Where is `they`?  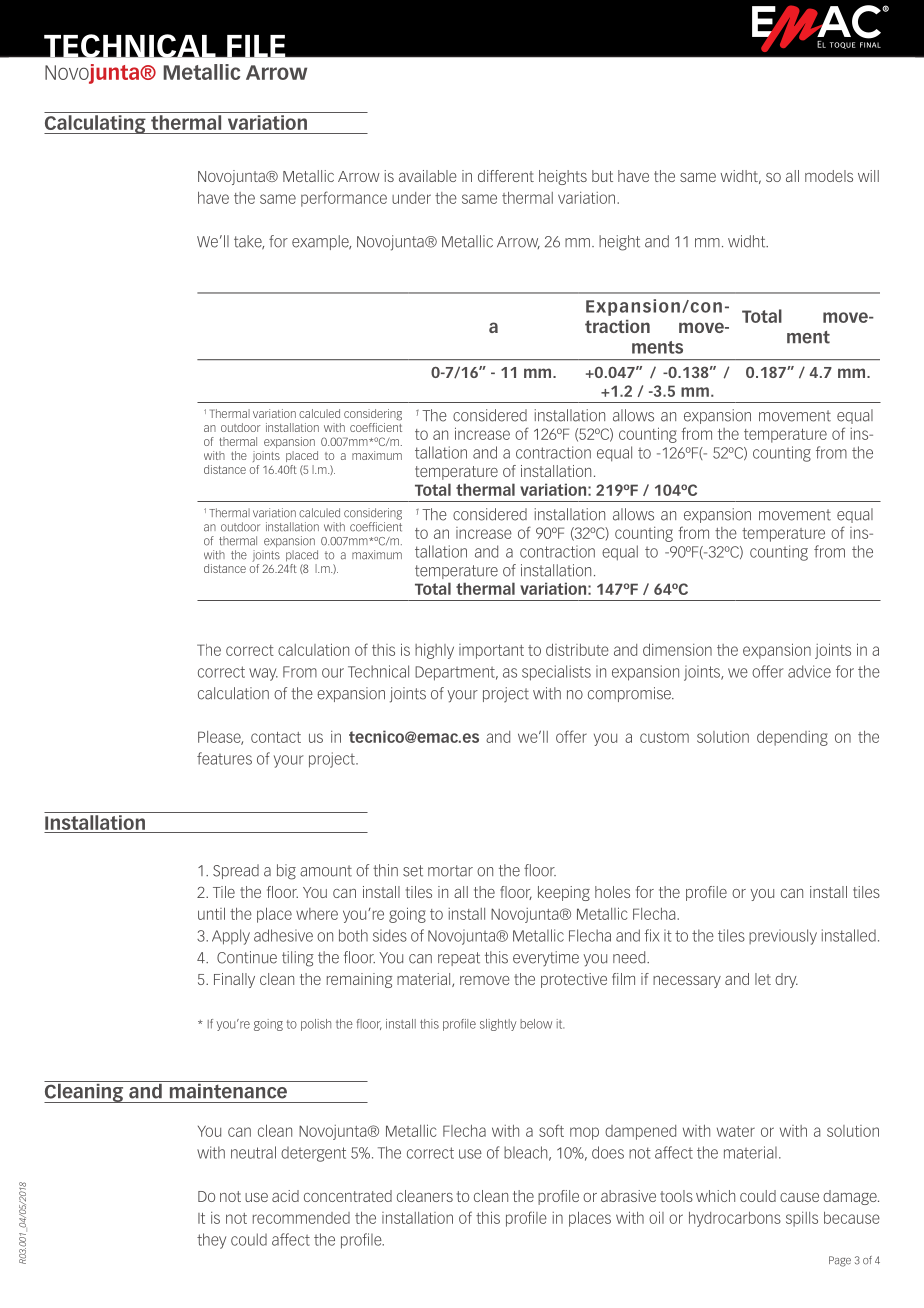
they is located at coordinates (211, 1241).
